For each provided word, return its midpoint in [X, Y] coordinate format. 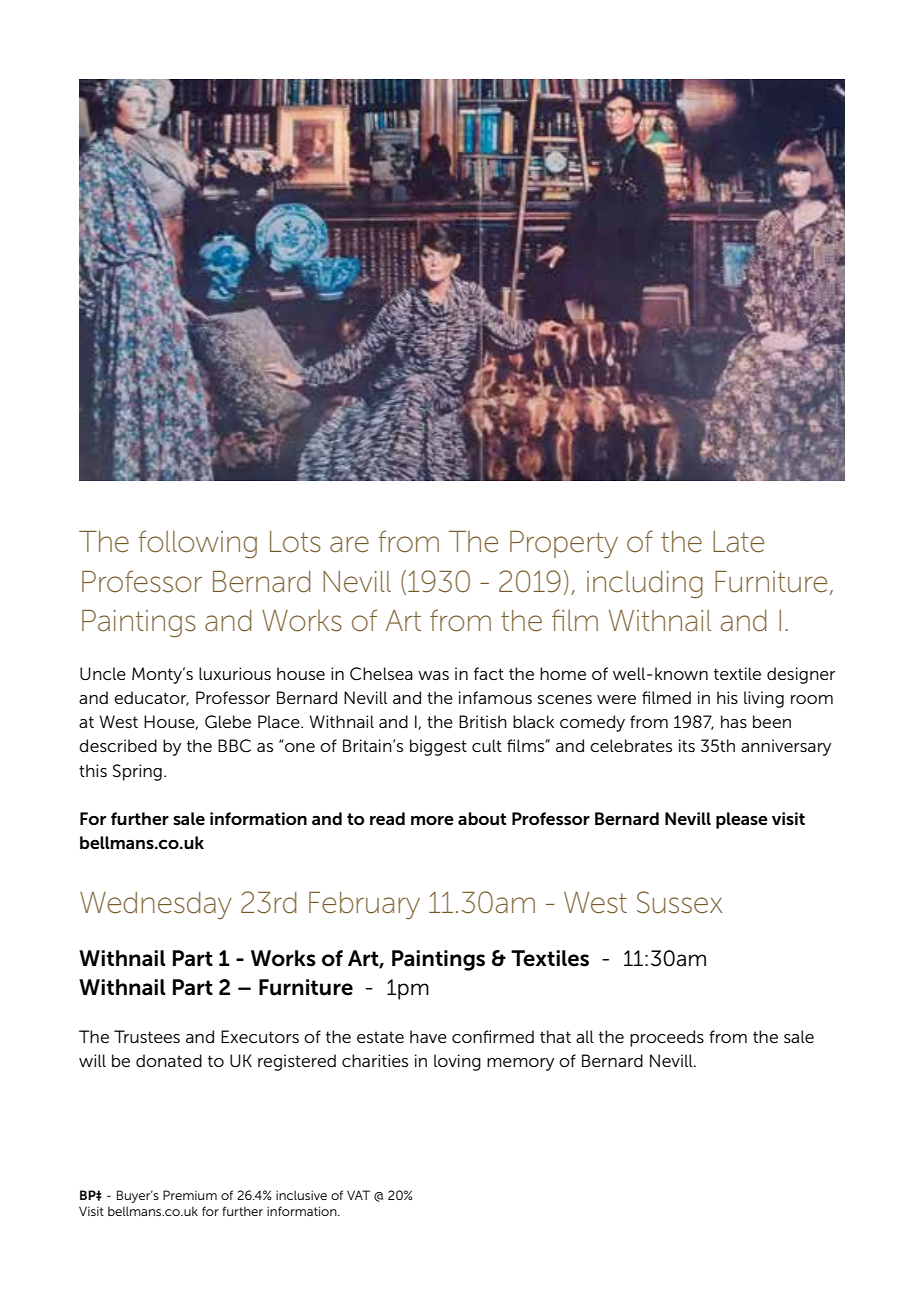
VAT [358, 1195]
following [197, 544]
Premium [190, 1195]
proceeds [667, 1038]
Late [738, 542]
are [349, 544]
